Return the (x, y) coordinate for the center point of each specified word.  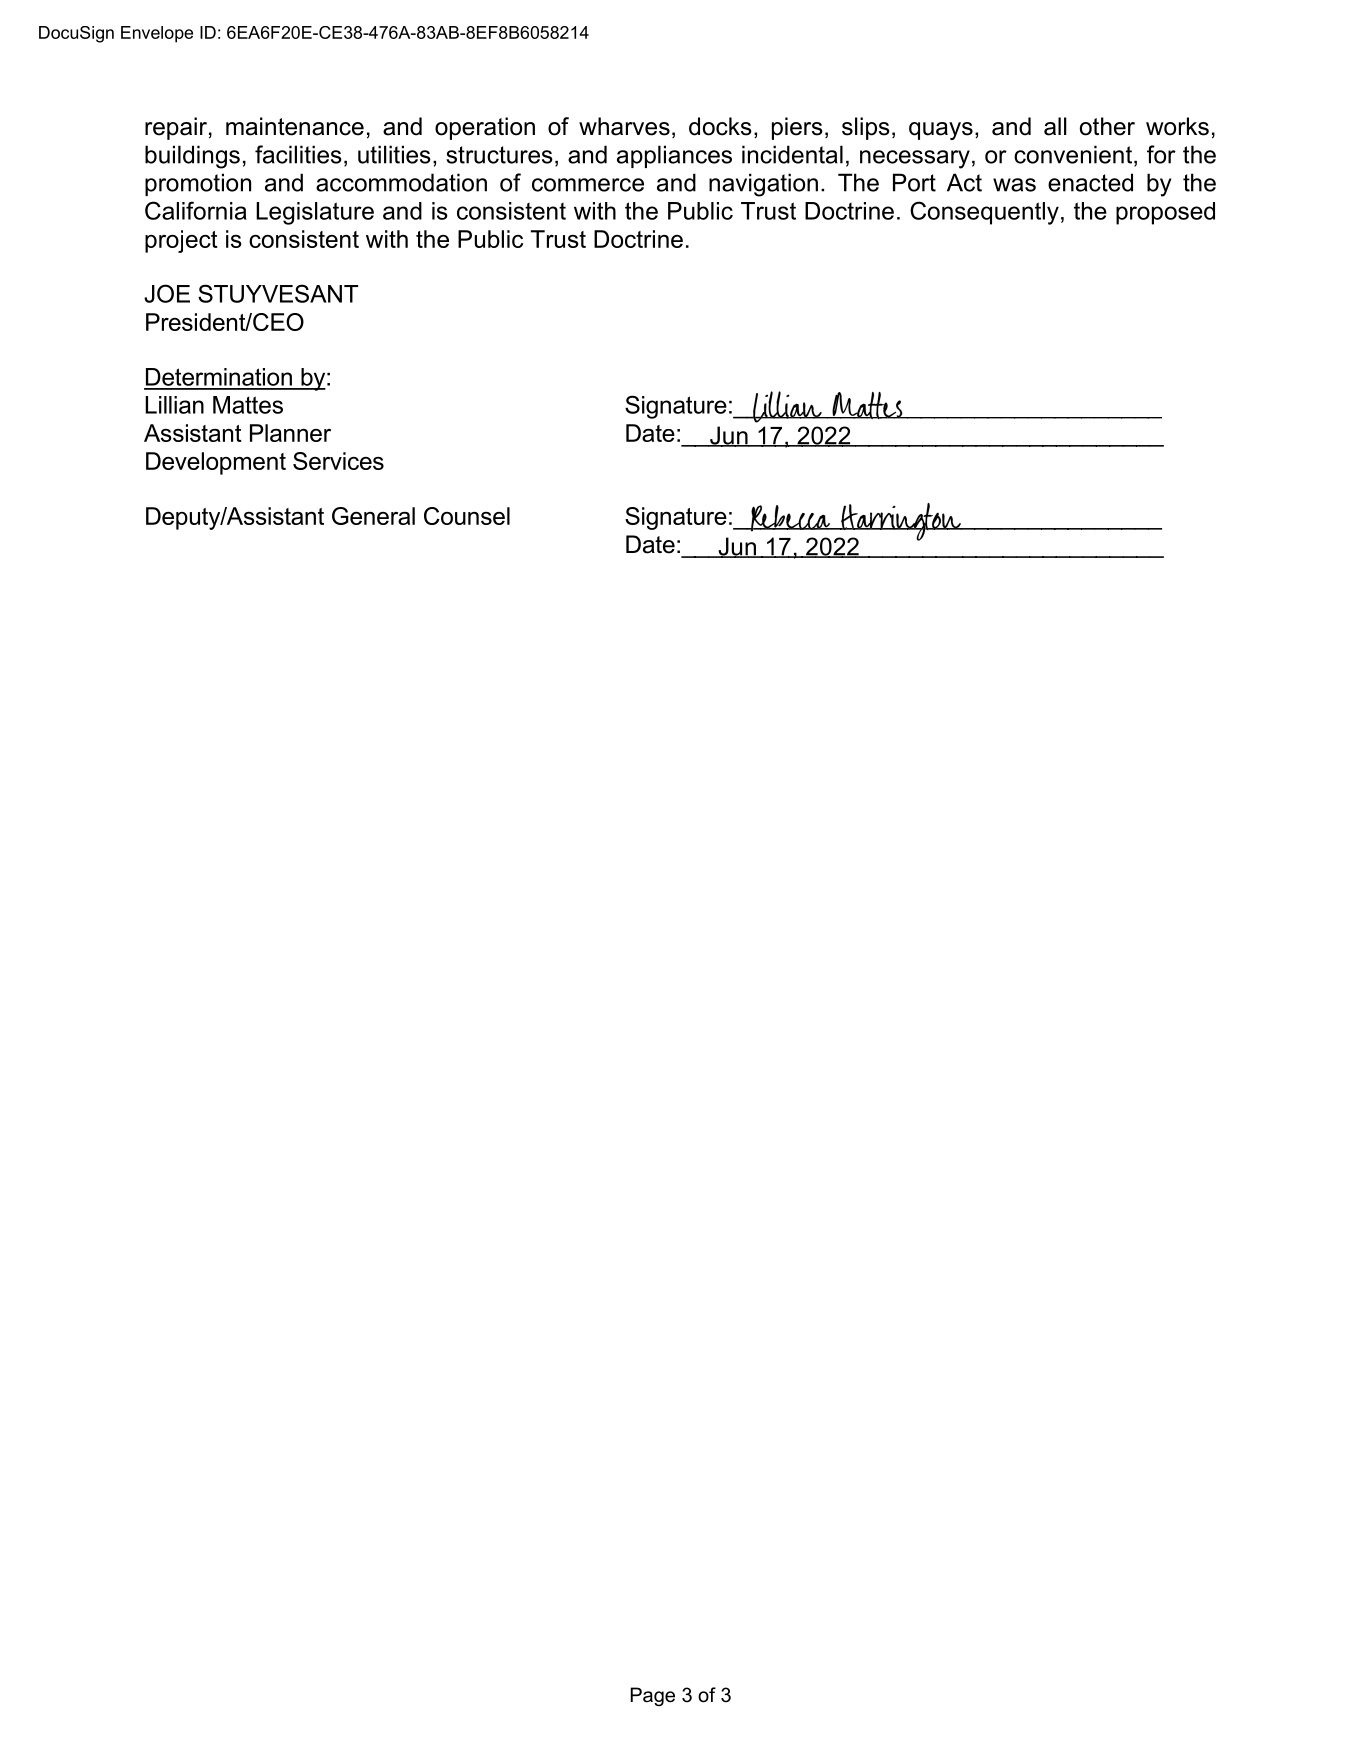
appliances (674, 156)
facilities (298, 154)
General (373, 516)
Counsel (467, 516)
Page (652, 1696)
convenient (1074, 155)
